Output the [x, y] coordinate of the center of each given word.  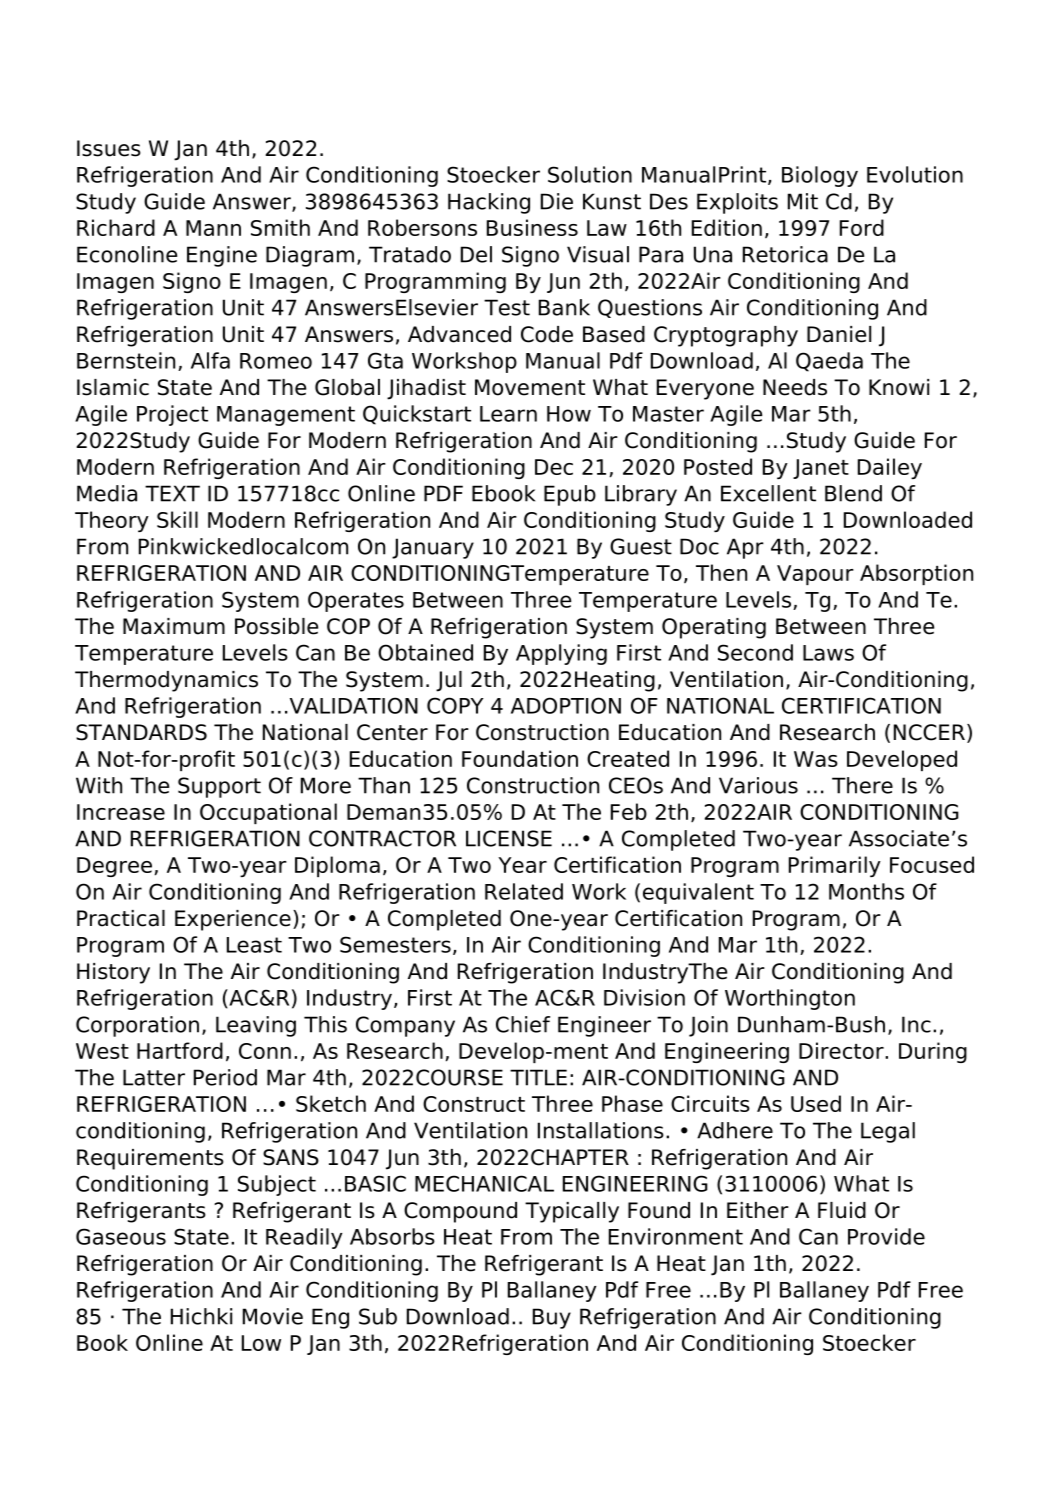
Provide [886, 1236]
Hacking [489, 203]
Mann [213, 228]
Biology [820, 176]
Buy [552, 1318]
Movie [273, 1316]
